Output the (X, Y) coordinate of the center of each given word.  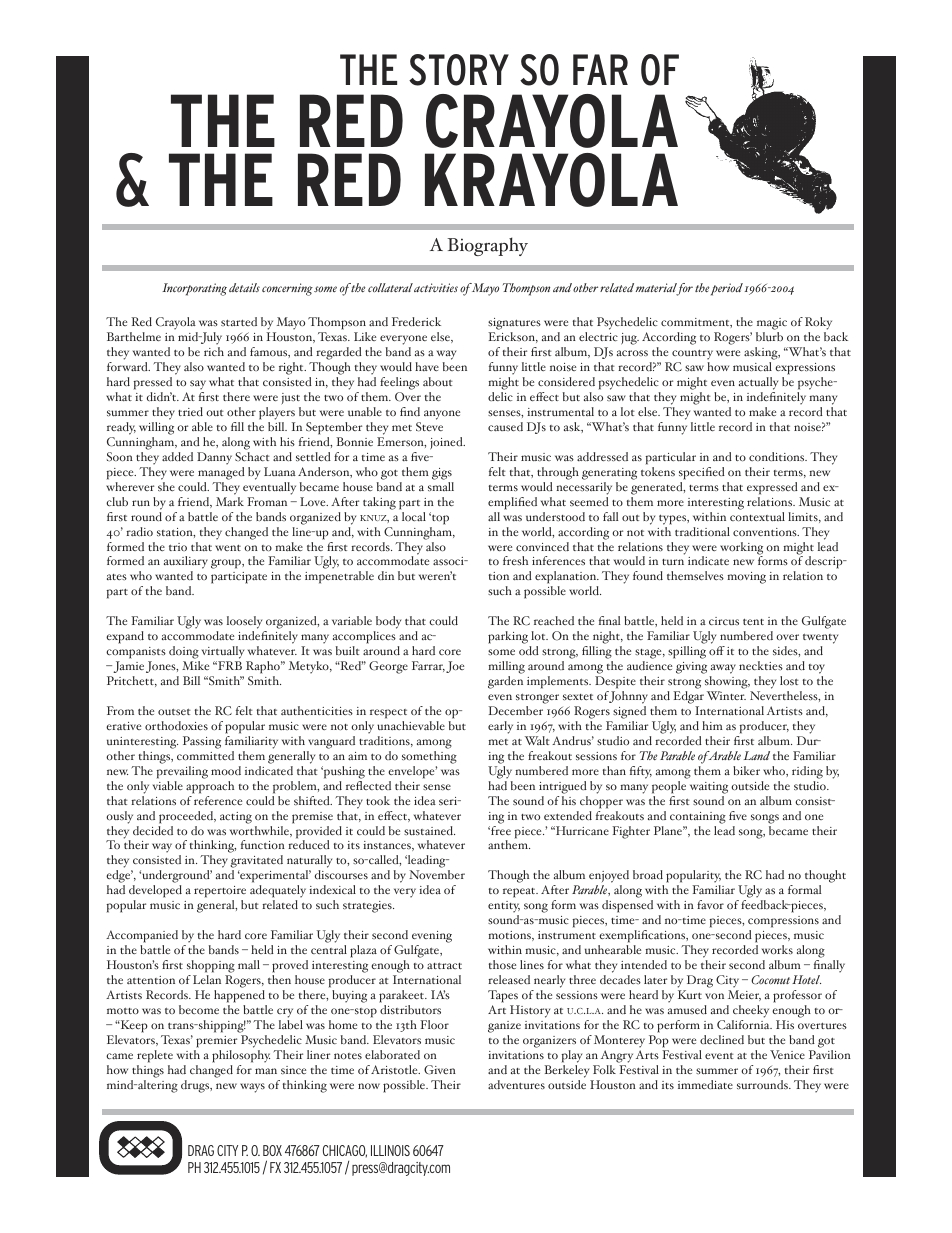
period (727, 289)
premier (216, 1042)
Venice (787, 1054)
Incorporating (194, 289)
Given (440, 1070)
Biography (487, 246)
